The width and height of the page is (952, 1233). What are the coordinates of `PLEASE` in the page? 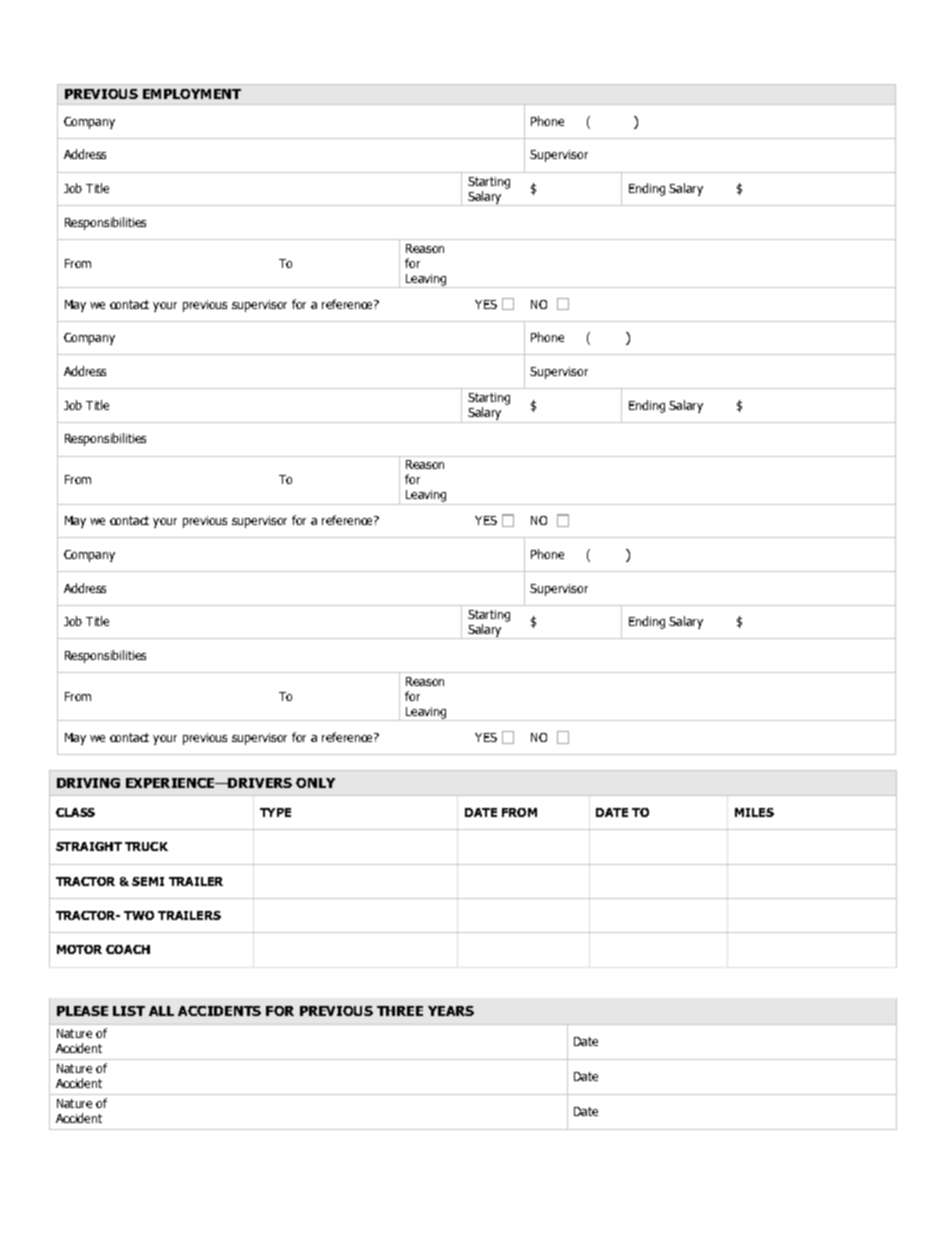 It's located at (82, 1011).
